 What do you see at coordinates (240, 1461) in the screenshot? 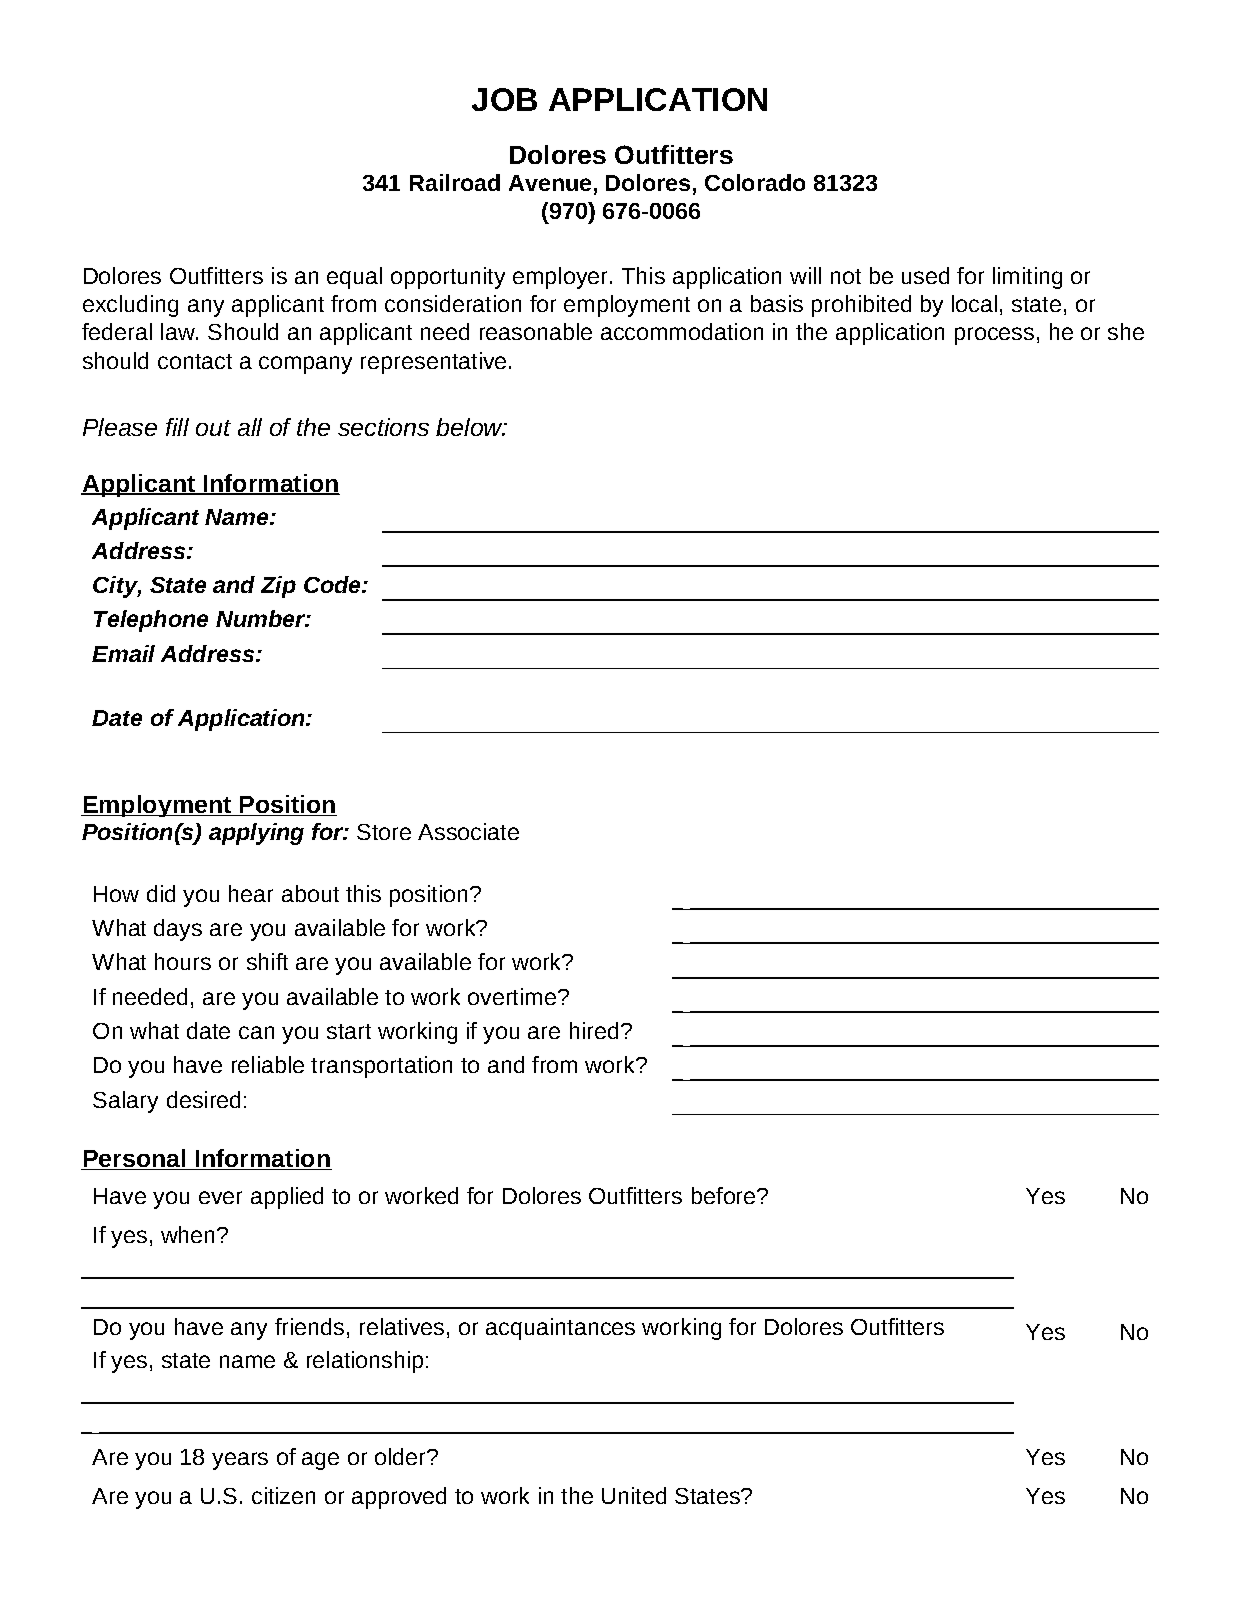
I see `years` at bounding box center [240, 1461].
